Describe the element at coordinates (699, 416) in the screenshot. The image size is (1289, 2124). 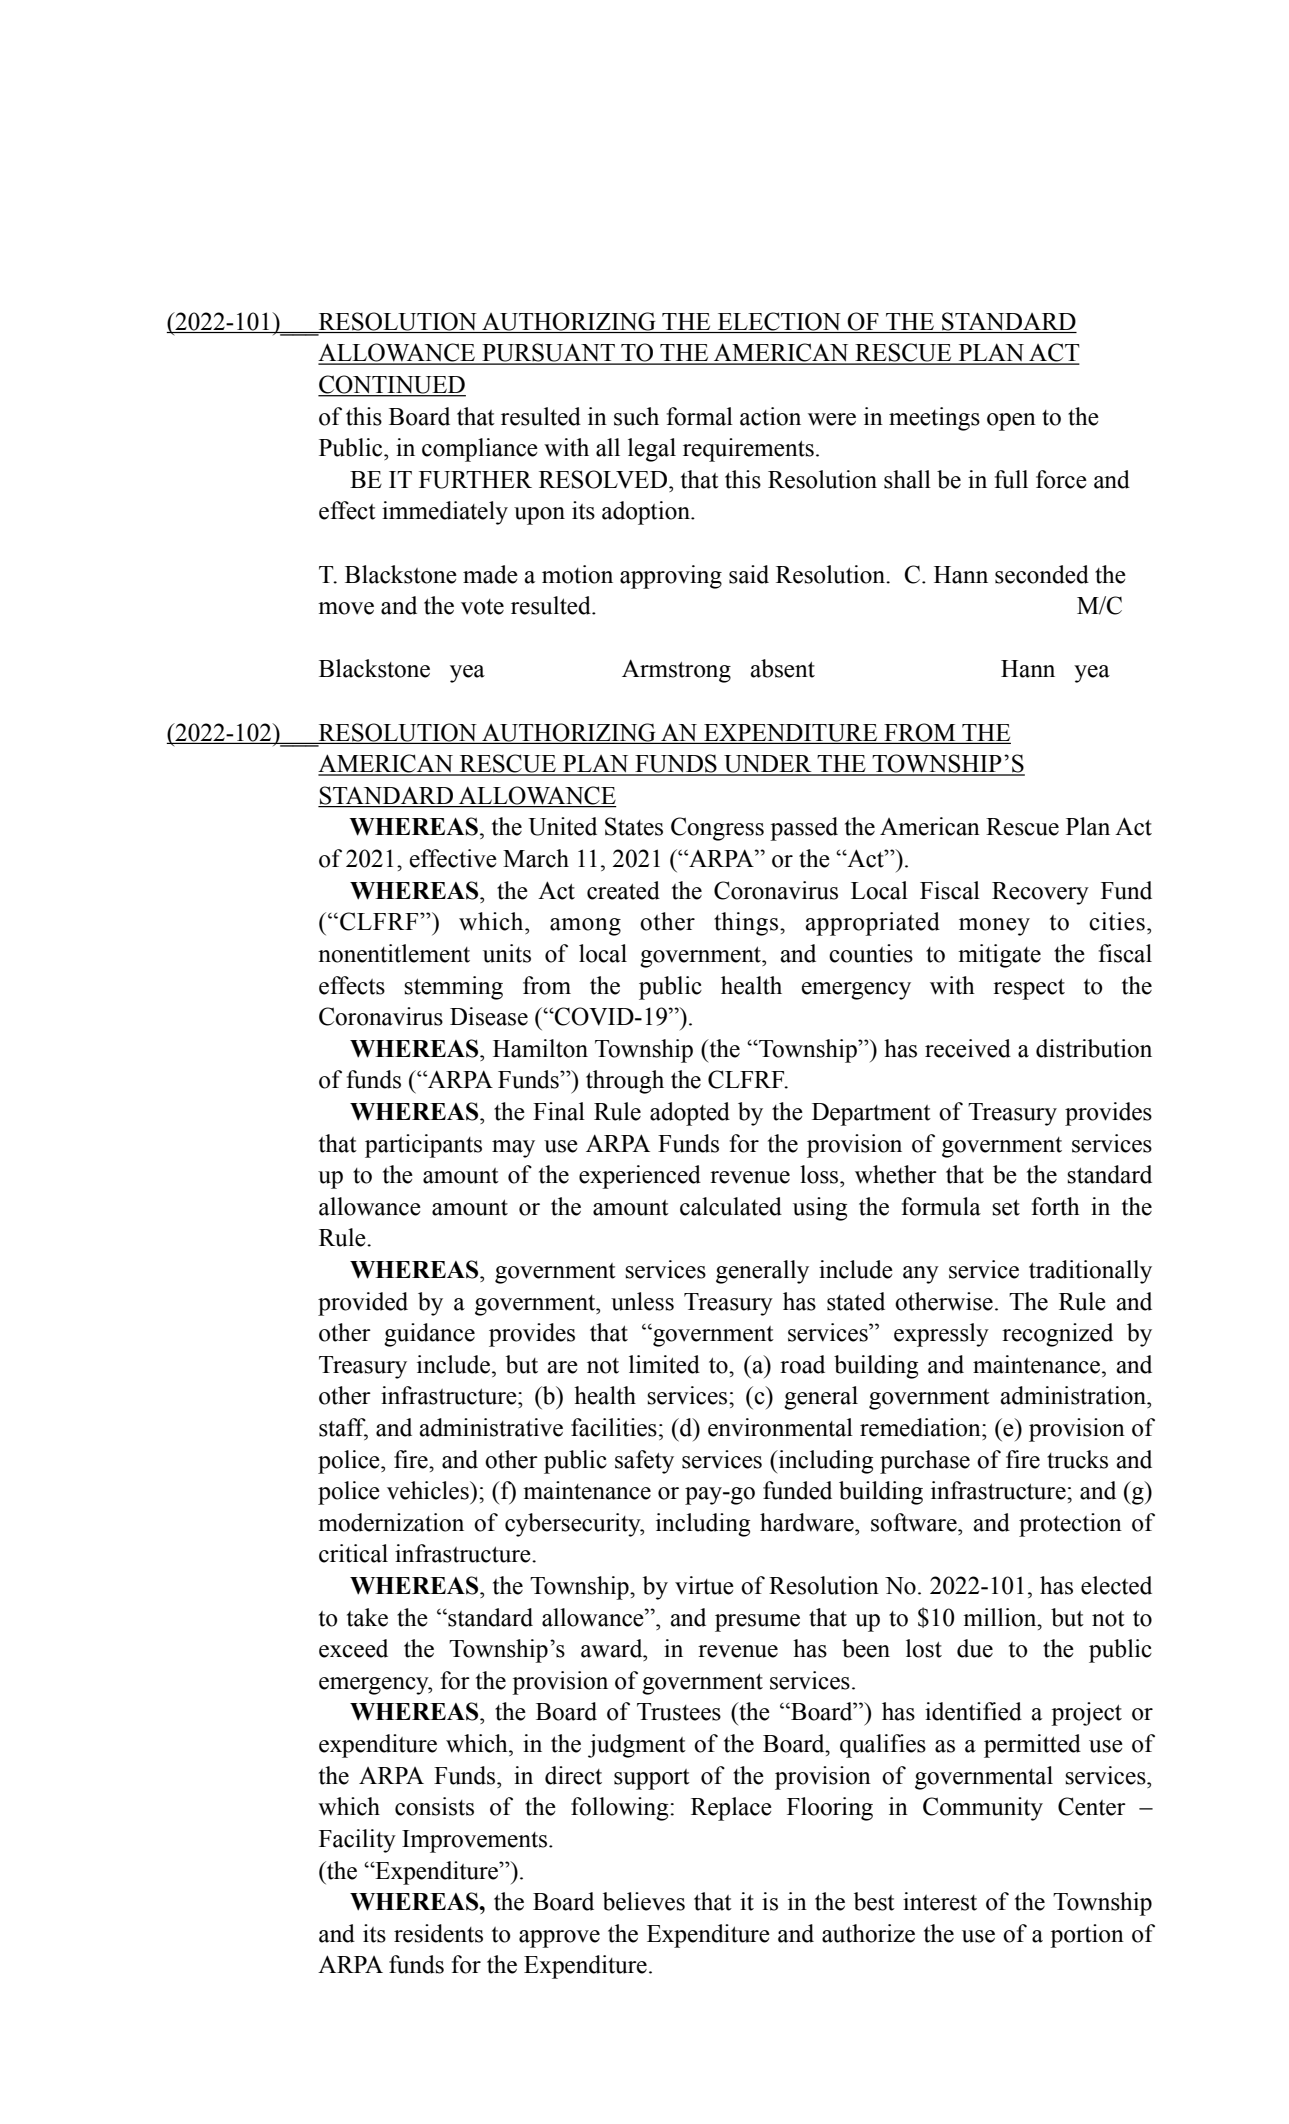
I see `formal` at that location.
